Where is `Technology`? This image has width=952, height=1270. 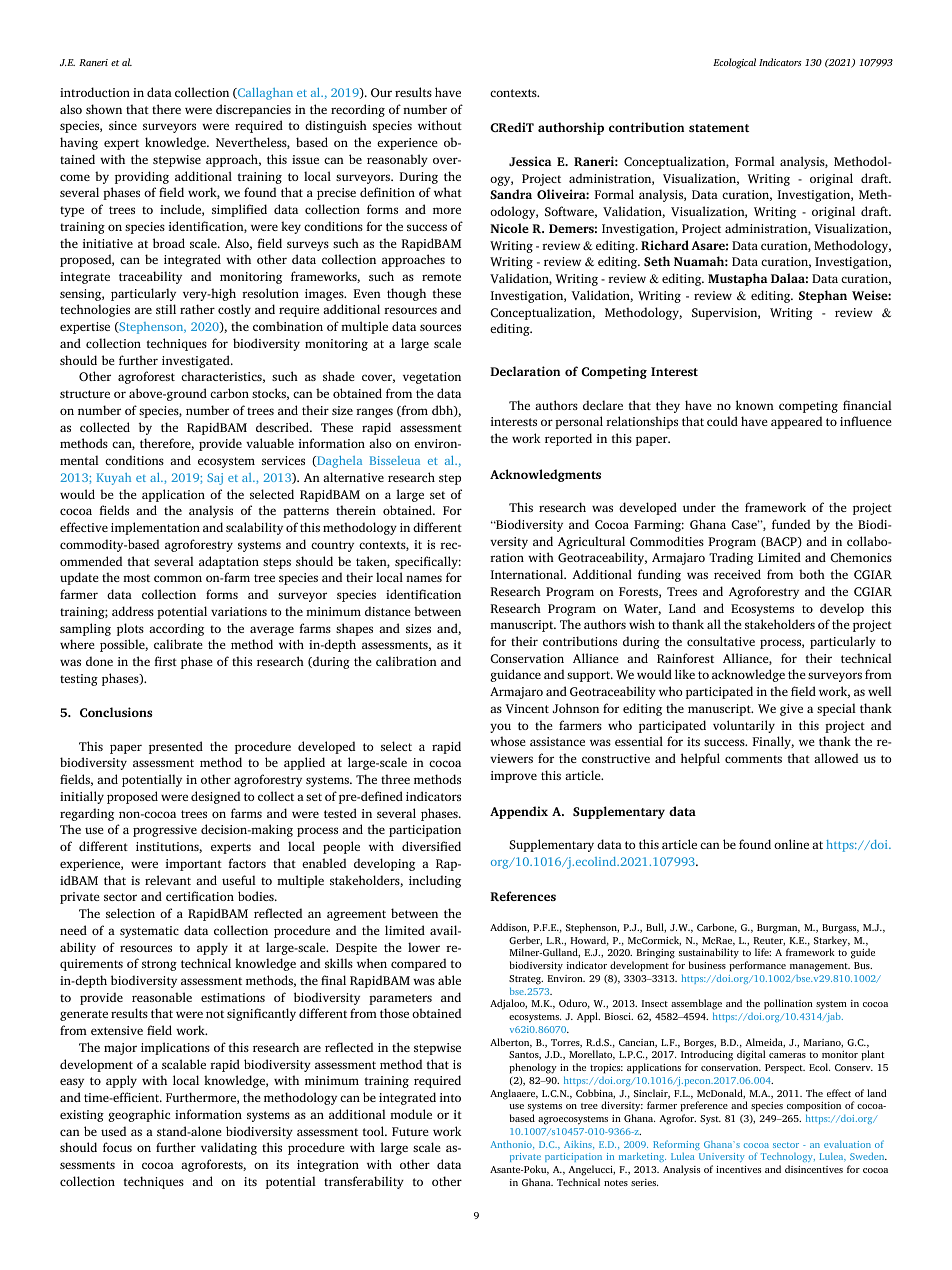 Technology is located at coordinates (788, 1159).
